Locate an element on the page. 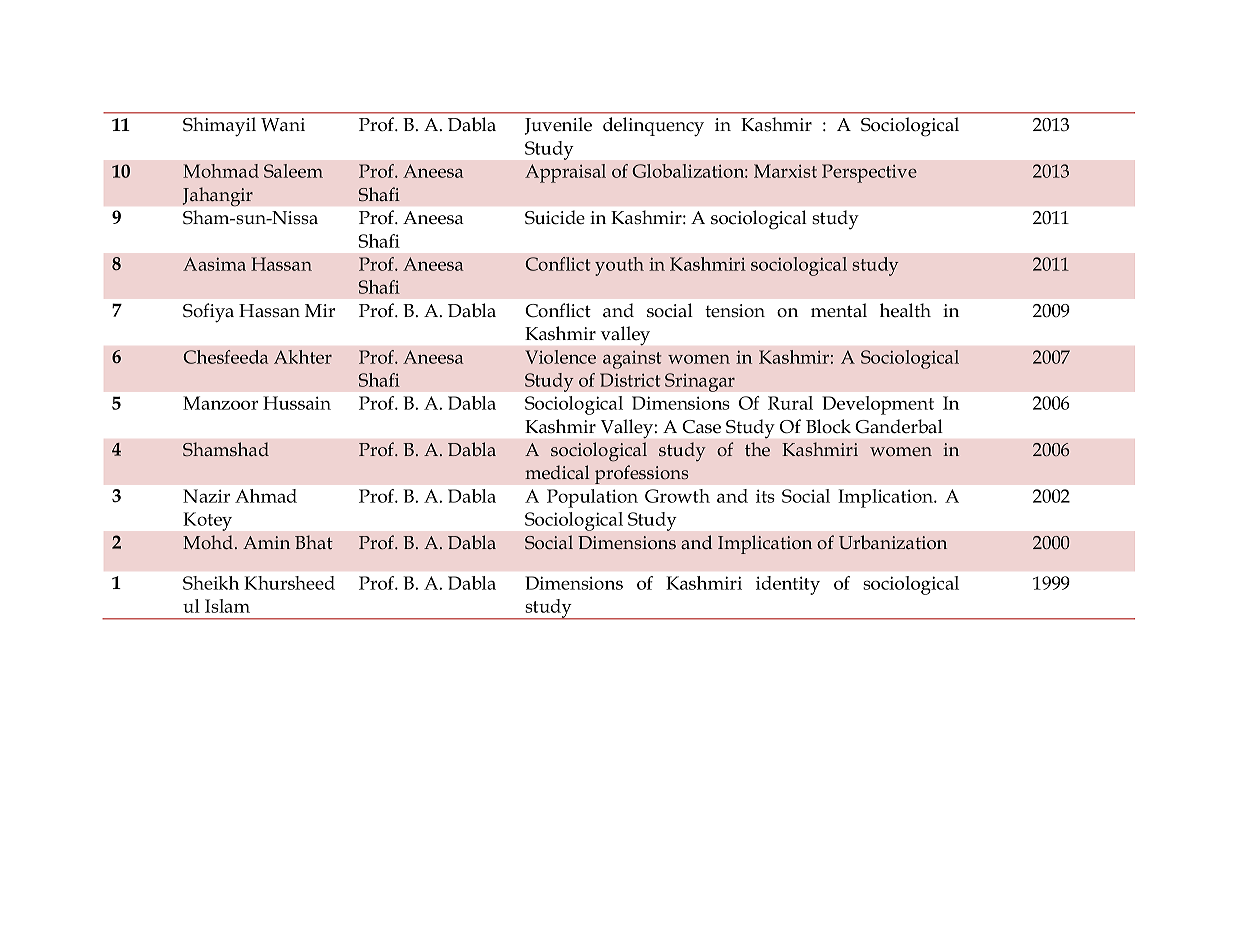 The width and height of the document is (1233, 952). Akhter is located at coordinates (303, 357).
